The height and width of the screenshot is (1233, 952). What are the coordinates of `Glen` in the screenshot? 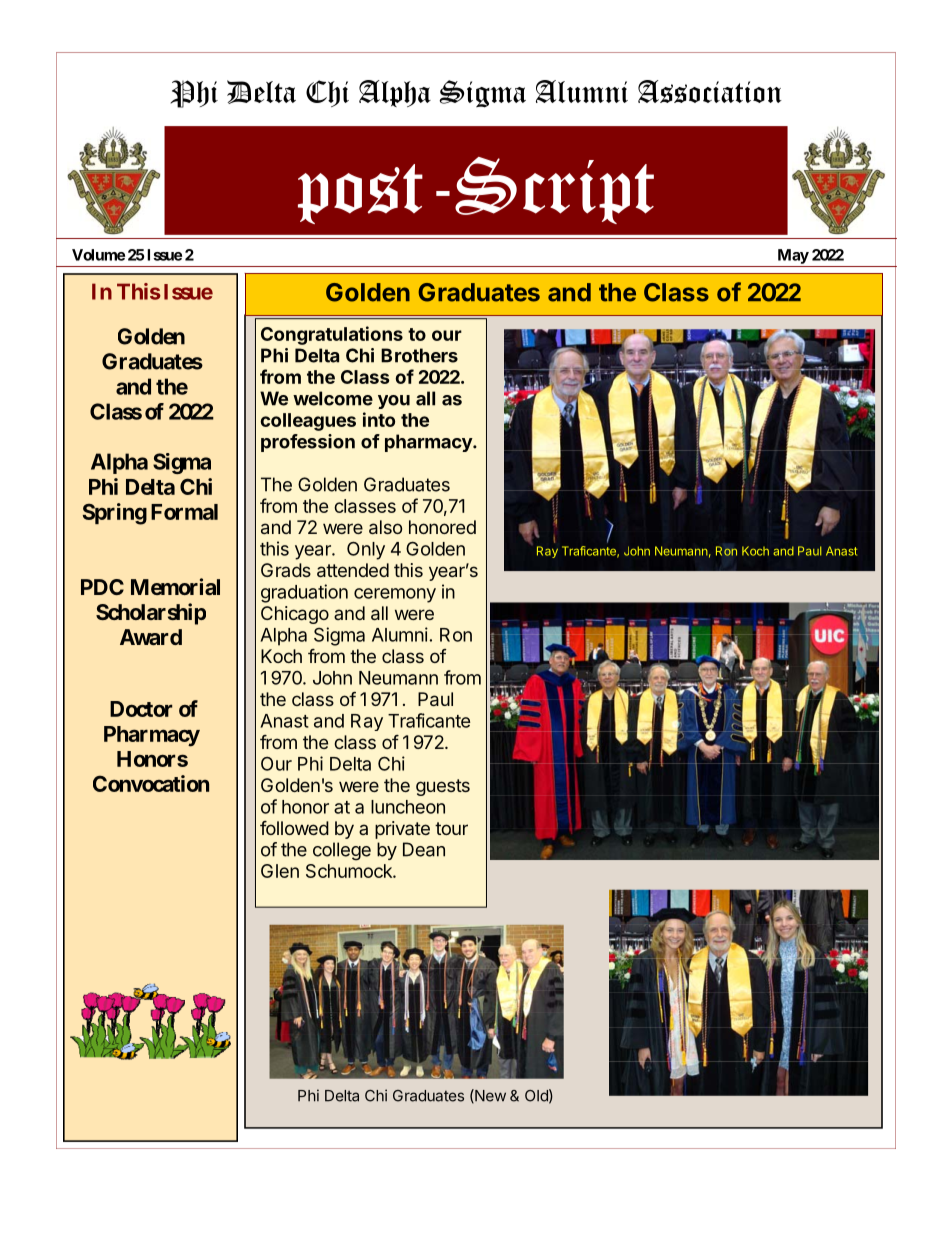 It's located at (280, 871).
